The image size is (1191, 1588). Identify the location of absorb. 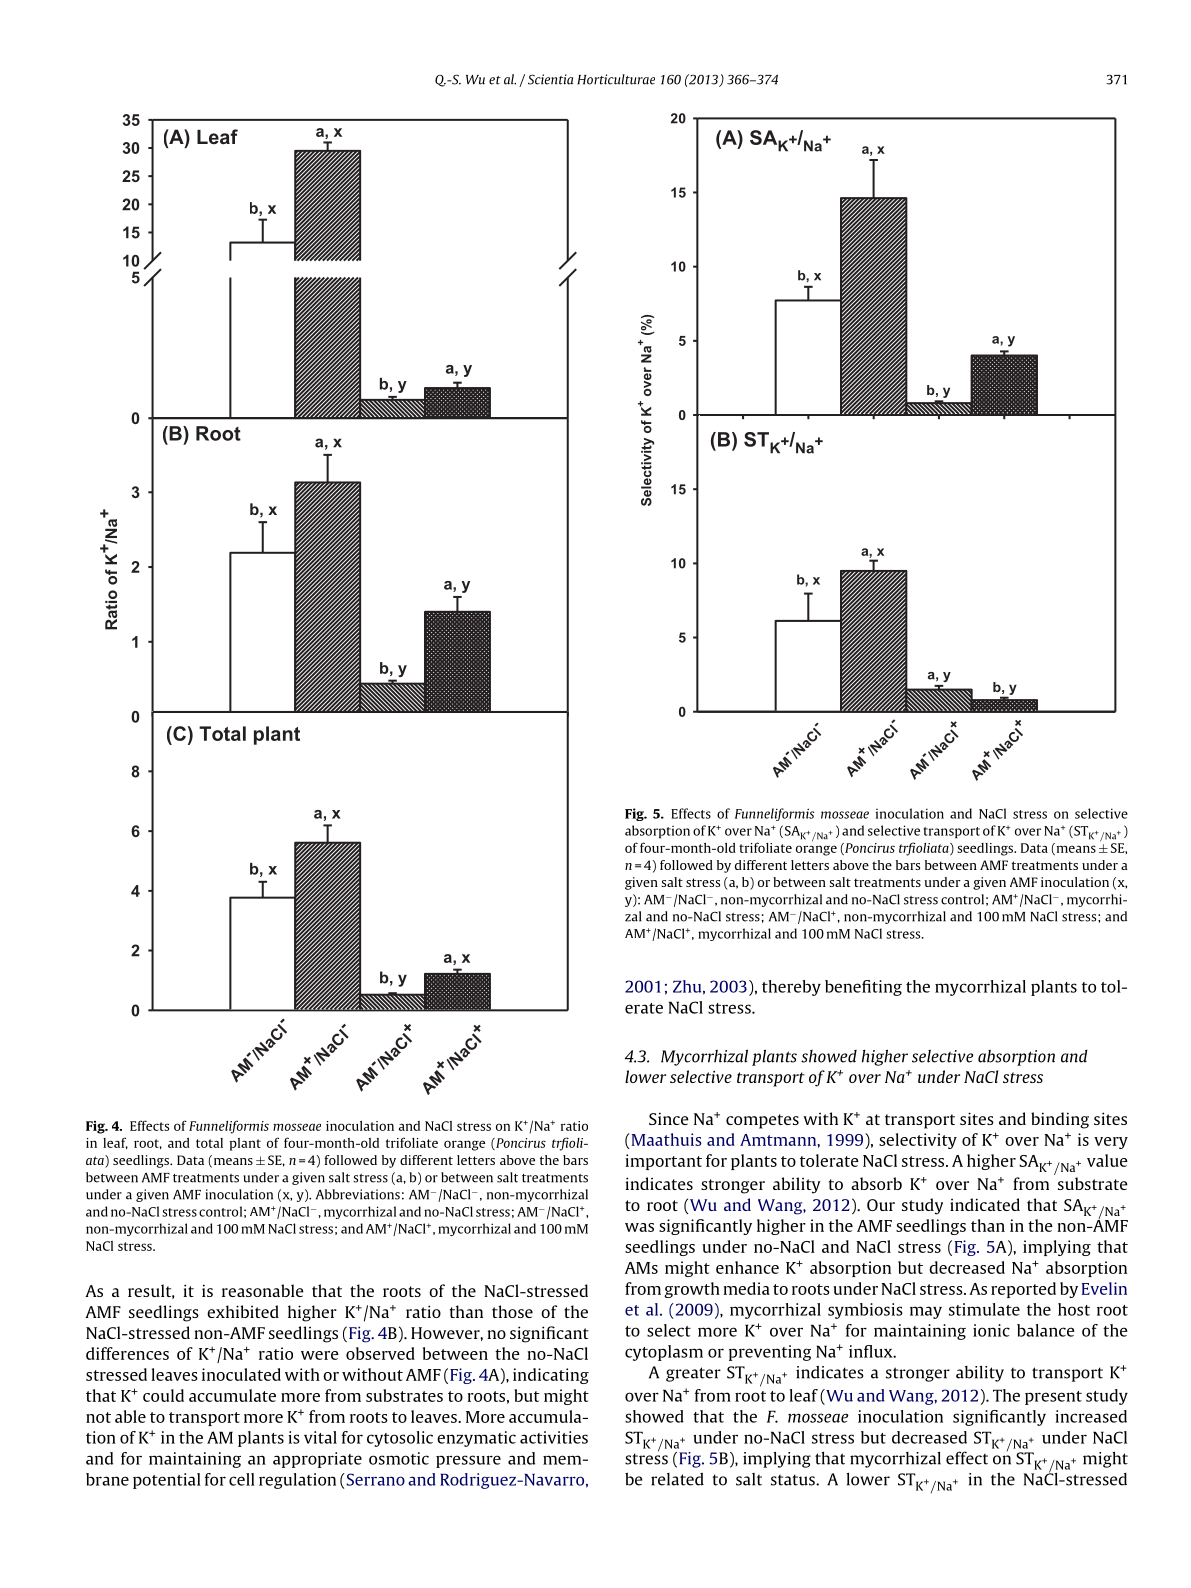
(876, 1183).
